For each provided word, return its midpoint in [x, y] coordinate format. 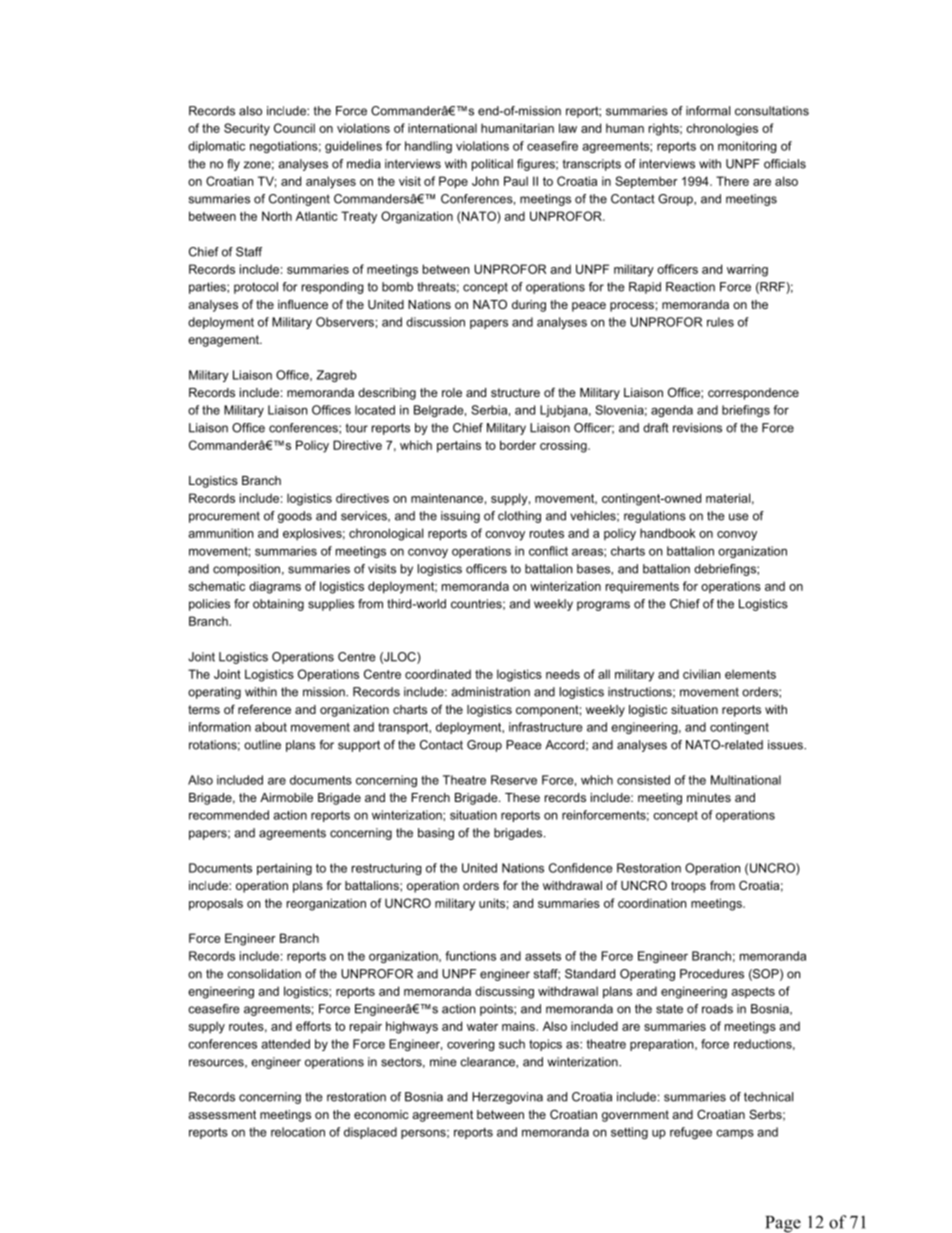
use [739, 517]
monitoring [747, 147]
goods [295, 517]
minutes [709, 797]
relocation [298, 1132]
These [522, 797]
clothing [519, 517]
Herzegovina [507, 1098]
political [492, 165]
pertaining [284, 869]
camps [735, 1134]
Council [294, 128]
